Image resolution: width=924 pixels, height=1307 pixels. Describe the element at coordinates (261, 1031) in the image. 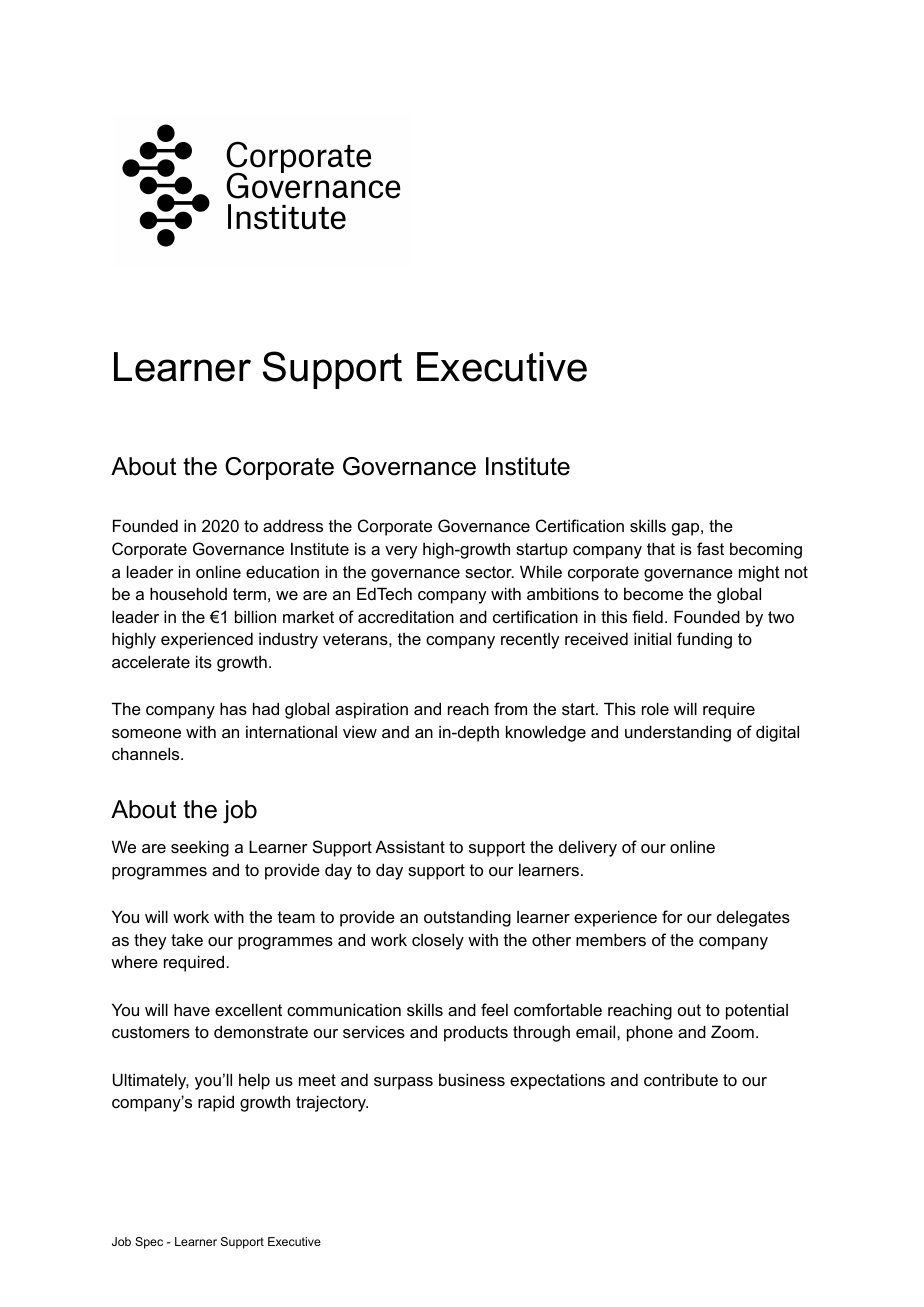

I see `demonstrate` at that location.
